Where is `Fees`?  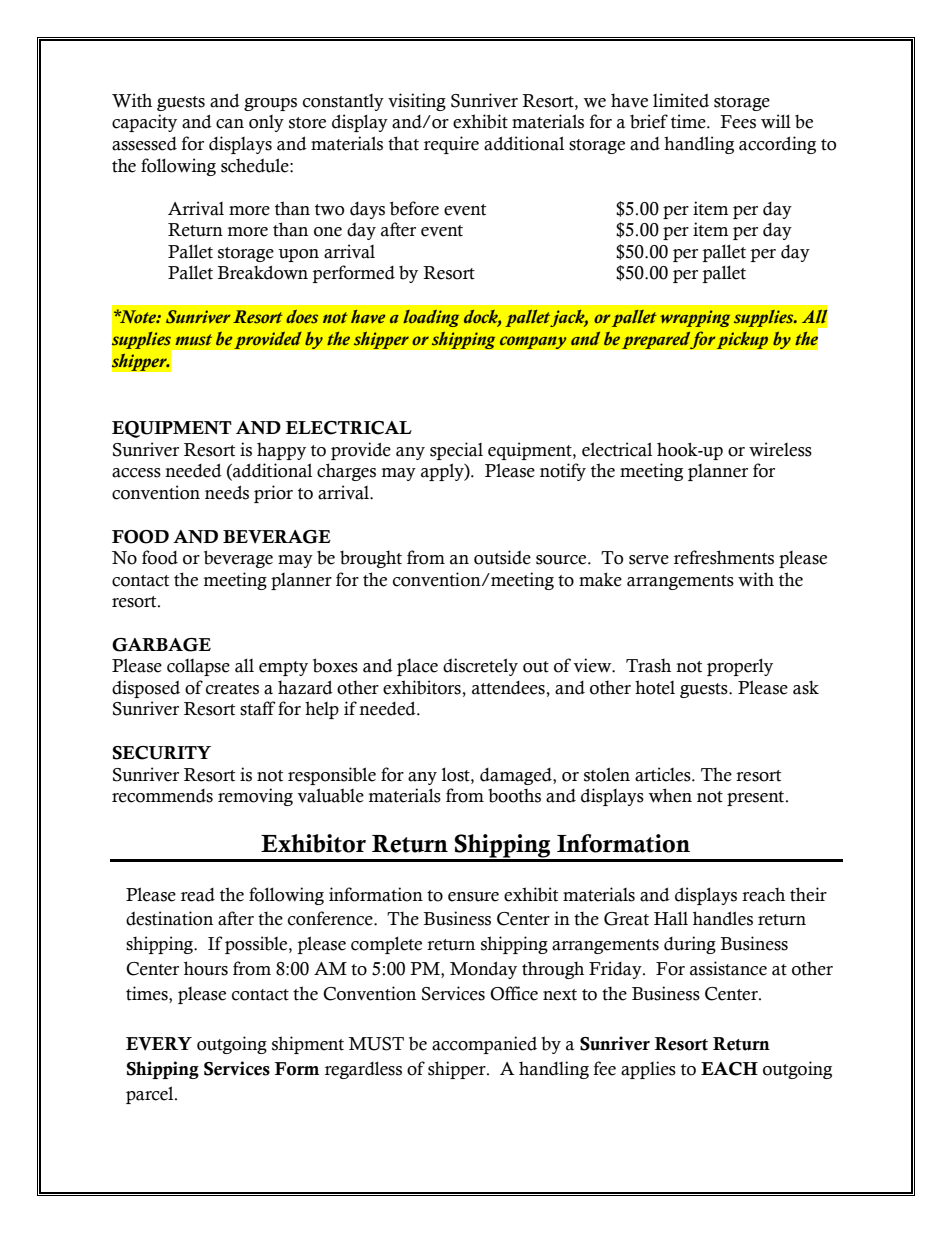
Fees is located at coordinates (738, 122).
